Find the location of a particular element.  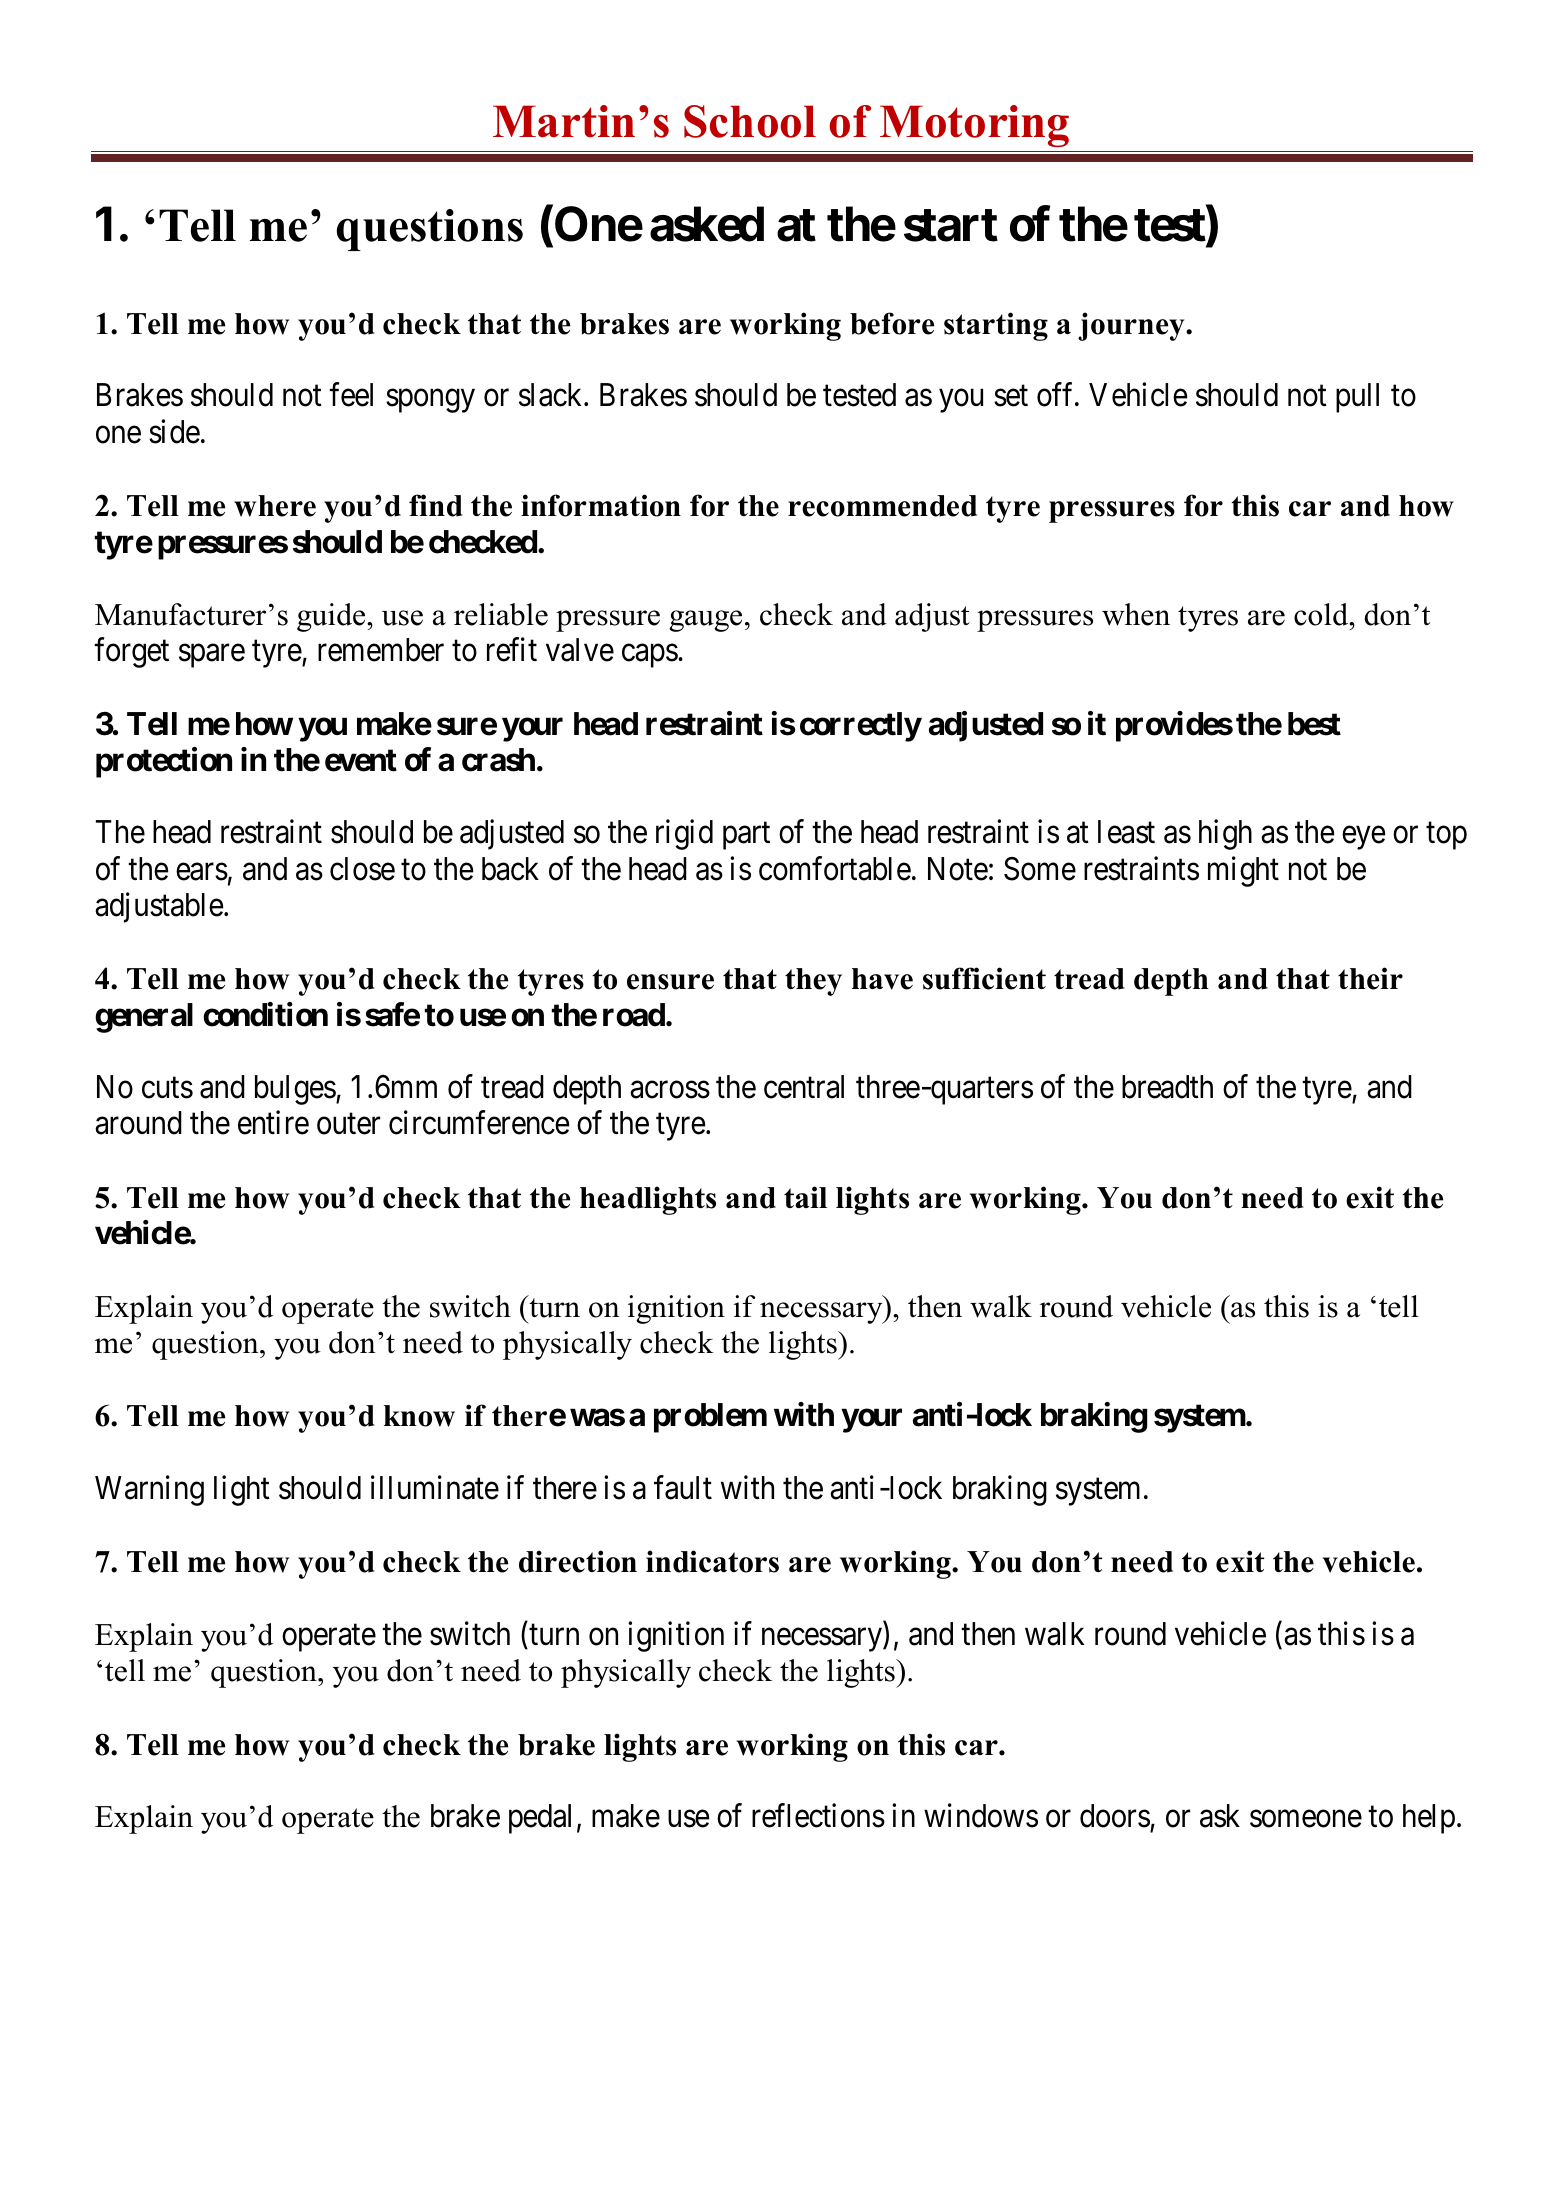

breadth is located at coordinates (1167, 1087).
